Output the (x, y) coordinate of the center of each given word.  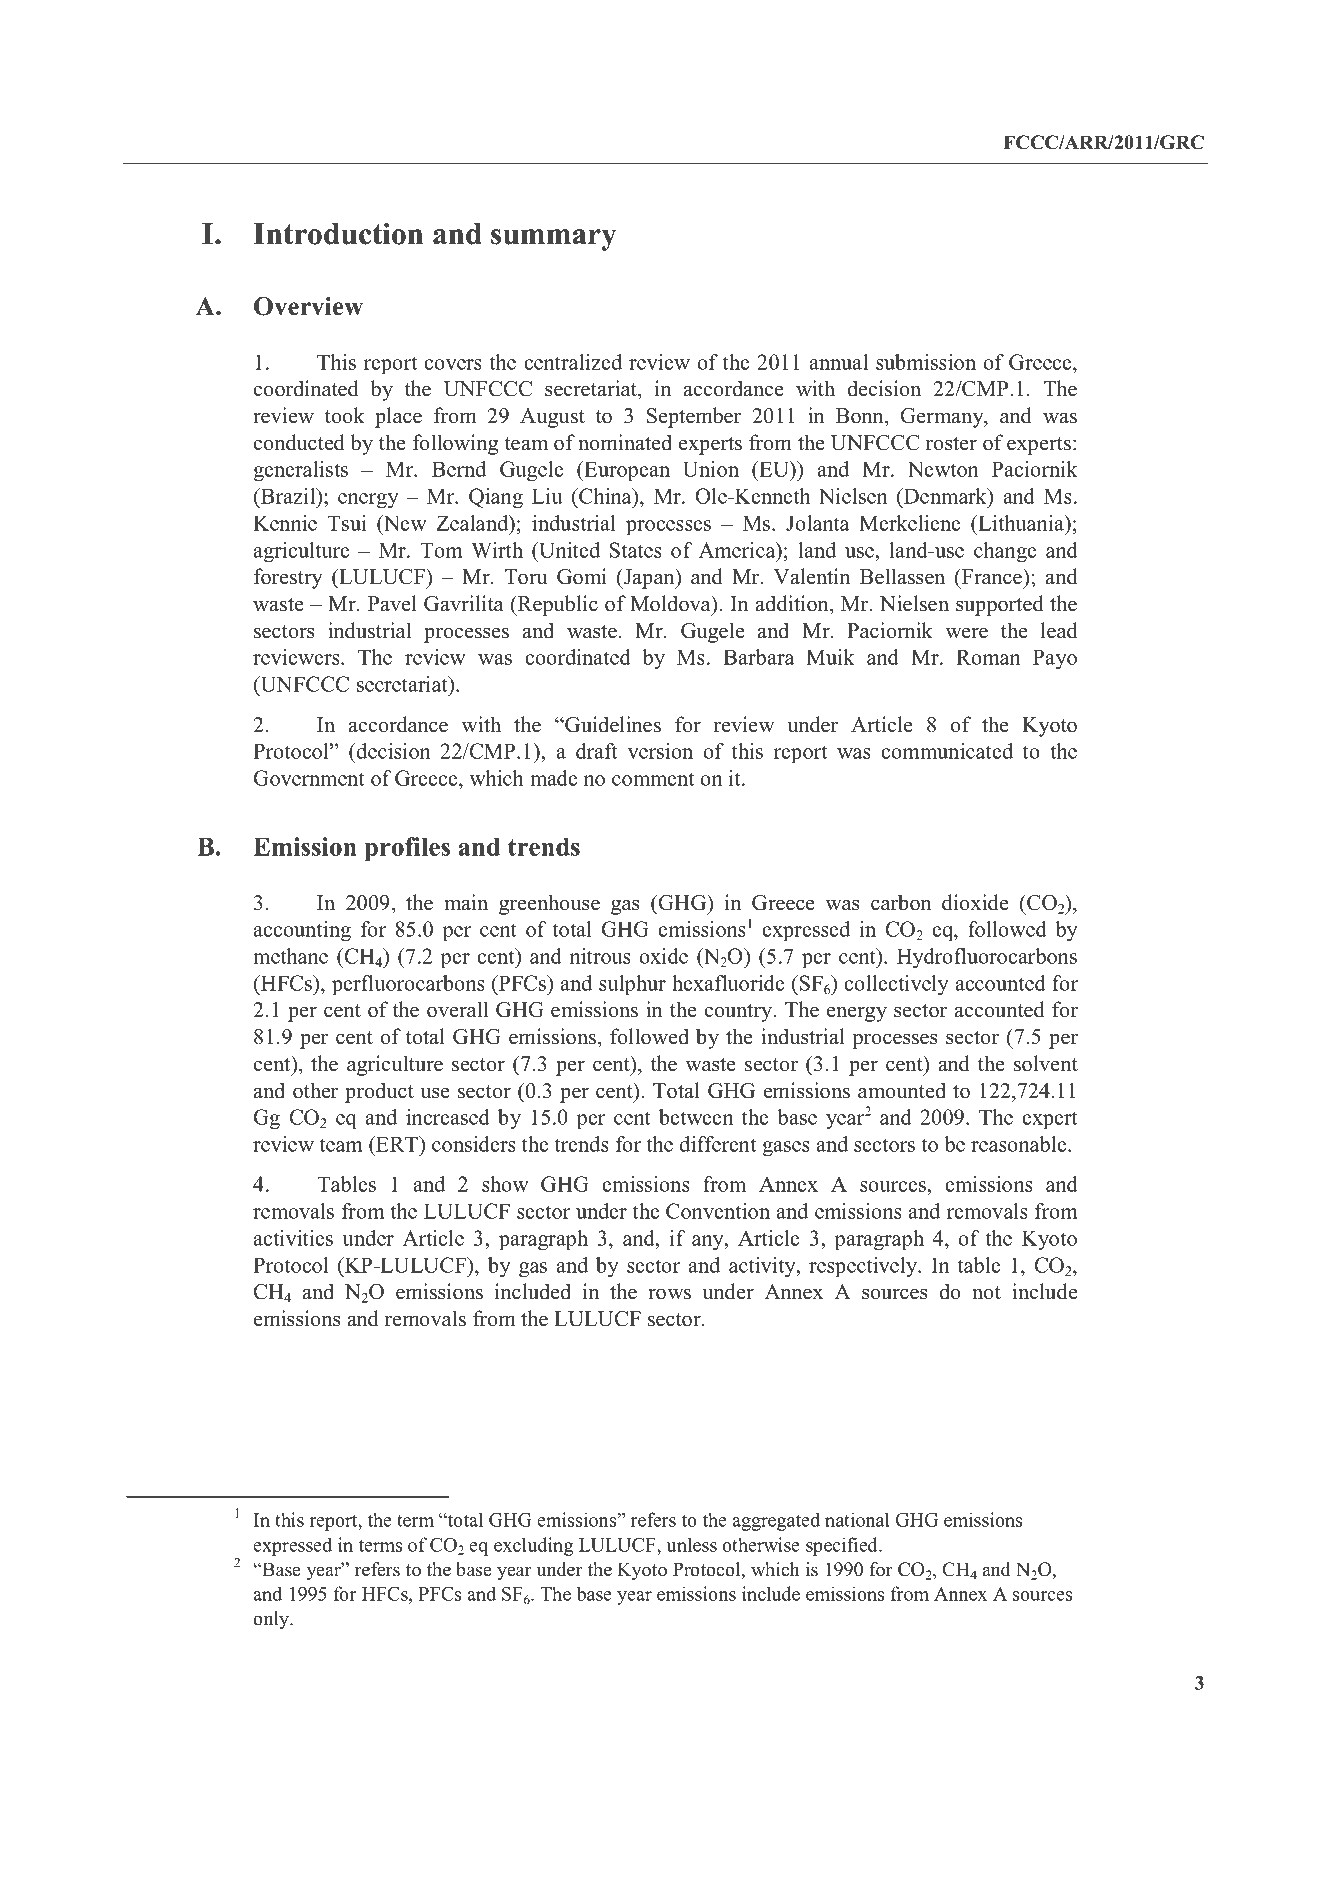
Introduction (338, 233)
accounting (302, 931)
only (272, 1620)
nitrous (600, 956)
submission (926, 362)
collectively (896, 985)
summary (553, 240)
